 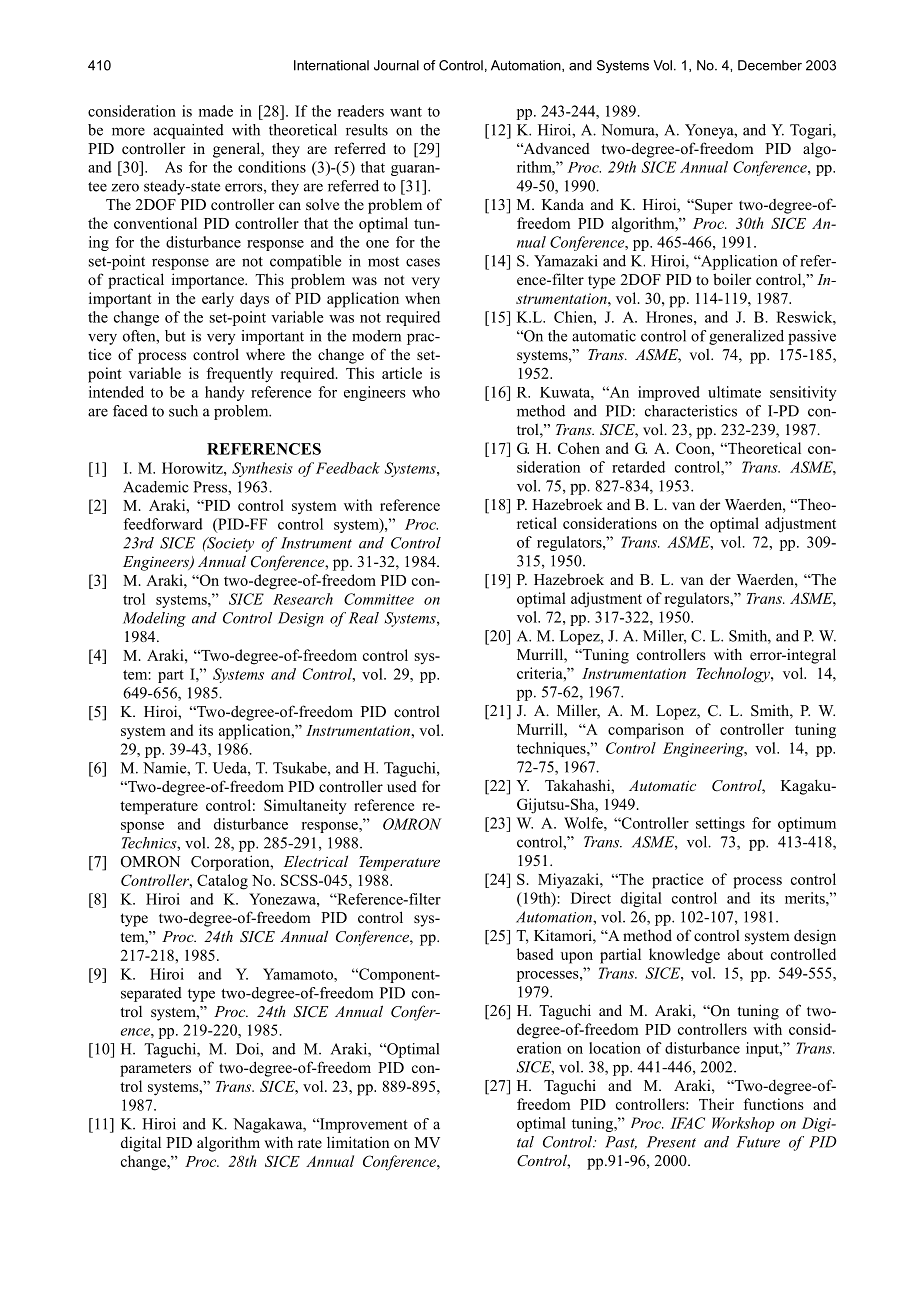 What do you see at coordinates (646, 731) in the screenshot?
I see `comparison` at bounding box center [646, 731].
